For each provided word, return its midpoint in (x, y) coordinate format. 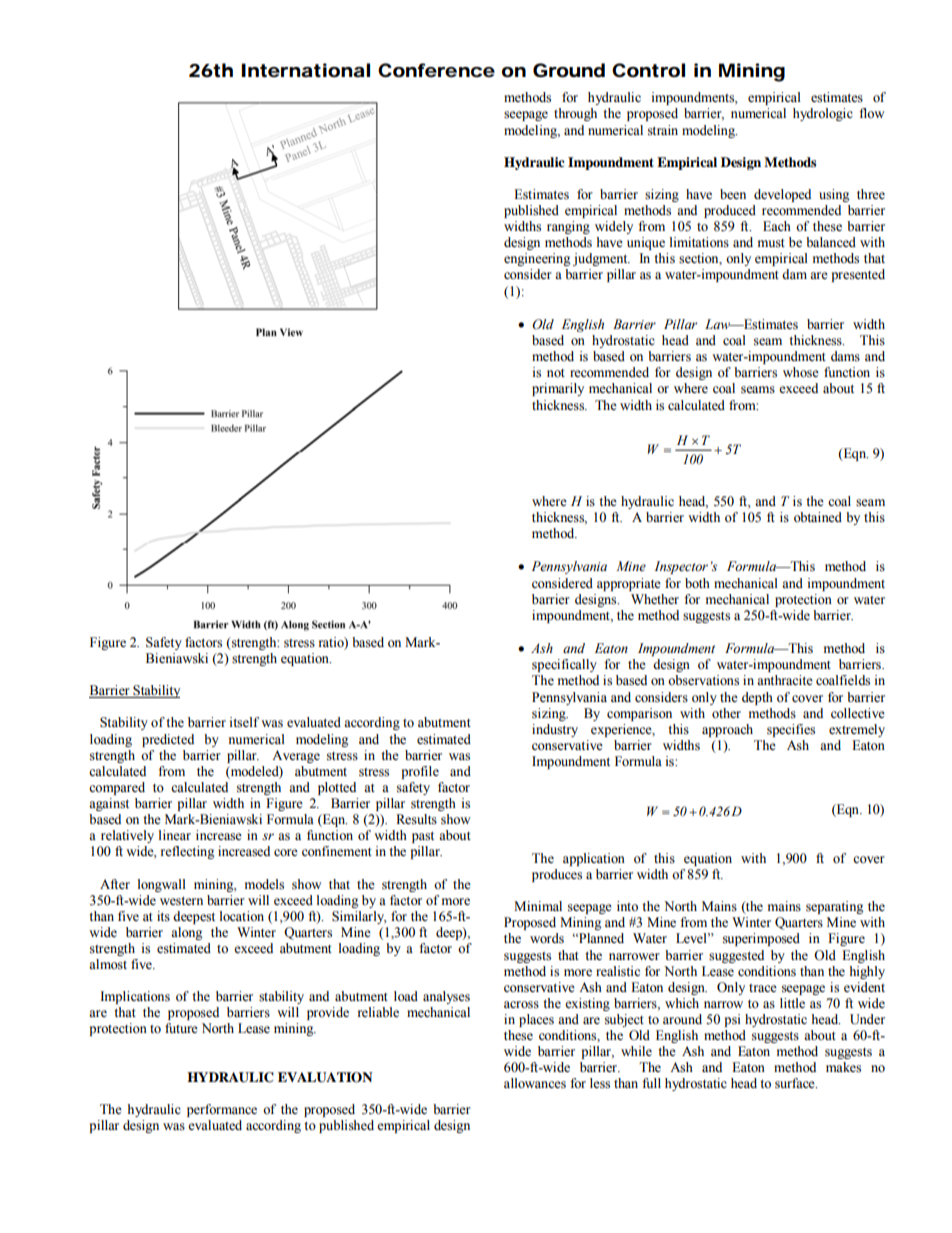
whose (801, 372)
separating (834, 907)
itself (244, 722)
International (305, 70)
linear (174, 835)
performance (222, 1110)
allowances (535, 1083)
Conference (436, 70)
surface (796, 1083)
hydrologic (823, 114)
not (556, 373)
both (697, 583)
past (423, 837)
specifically (564, 665)
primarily (558, 389)
